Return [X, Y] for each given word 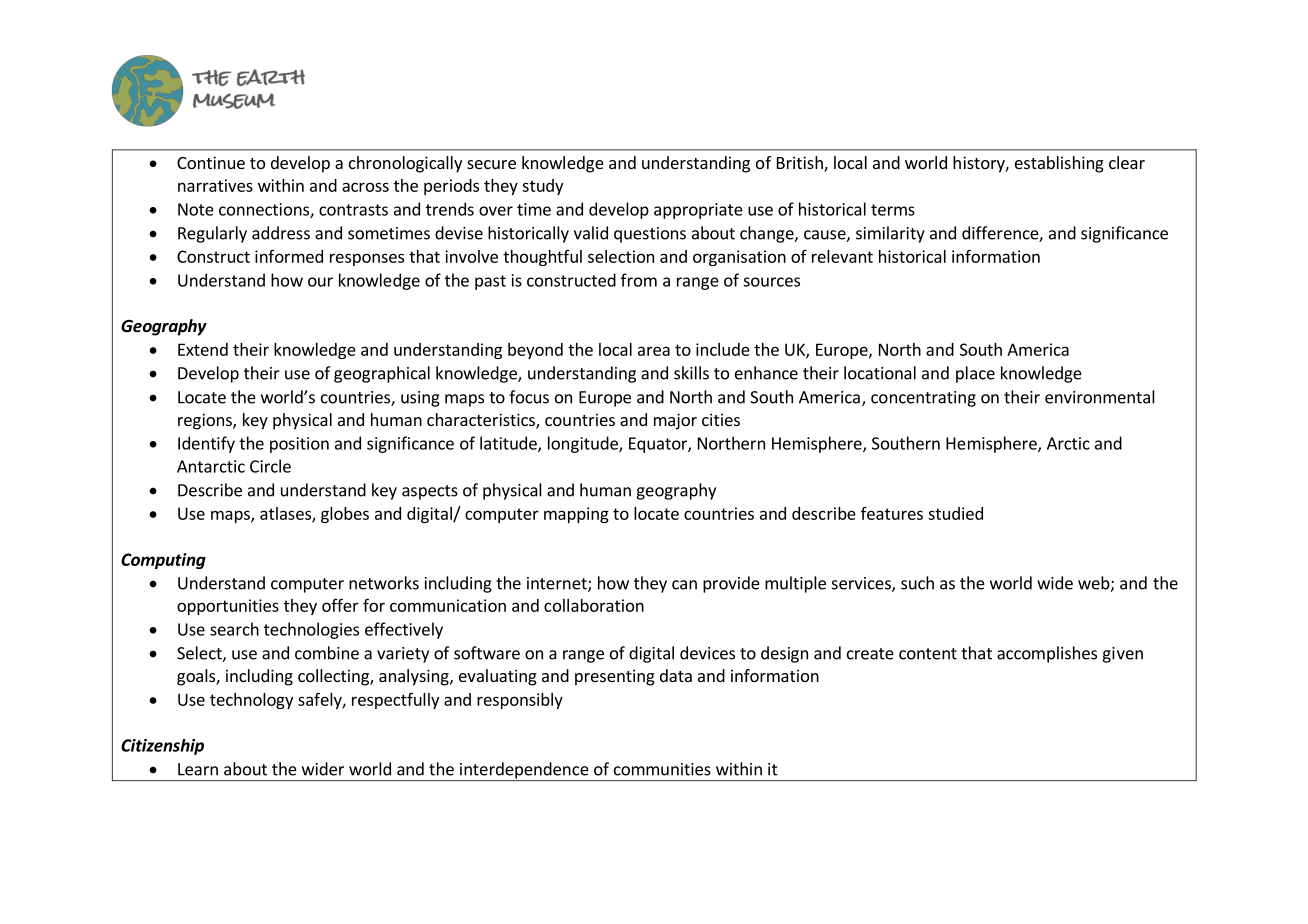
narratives [215, 185]
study [542, 187]
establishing [1059, 164]
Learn [198, 769]
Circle [270, 466]
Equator [659, 445]
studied [955, 513]
